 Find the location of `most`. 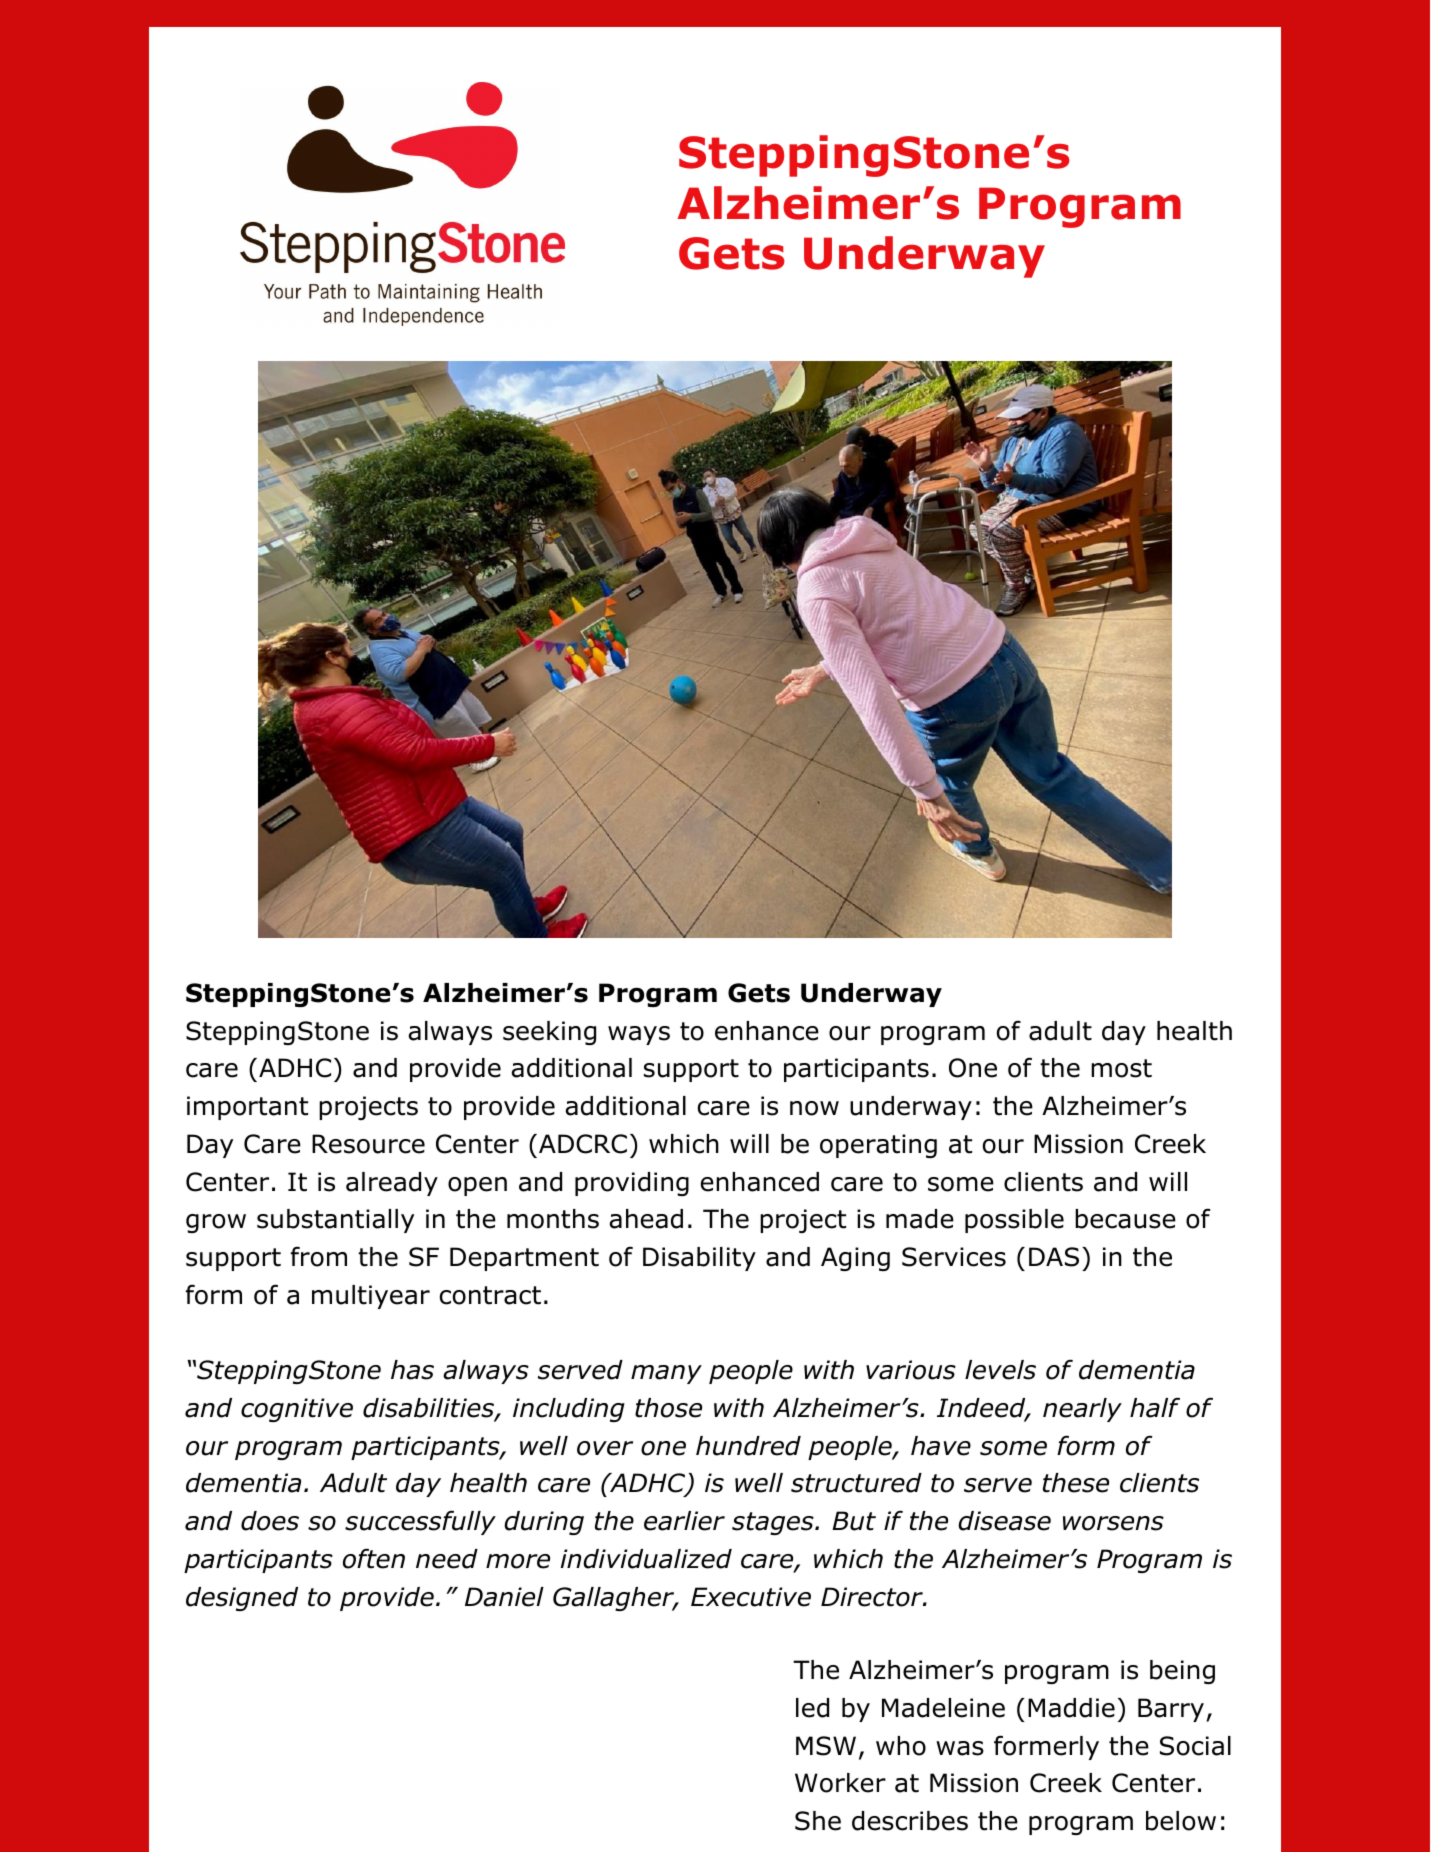

most is located at coordinates (1121, 1068).
